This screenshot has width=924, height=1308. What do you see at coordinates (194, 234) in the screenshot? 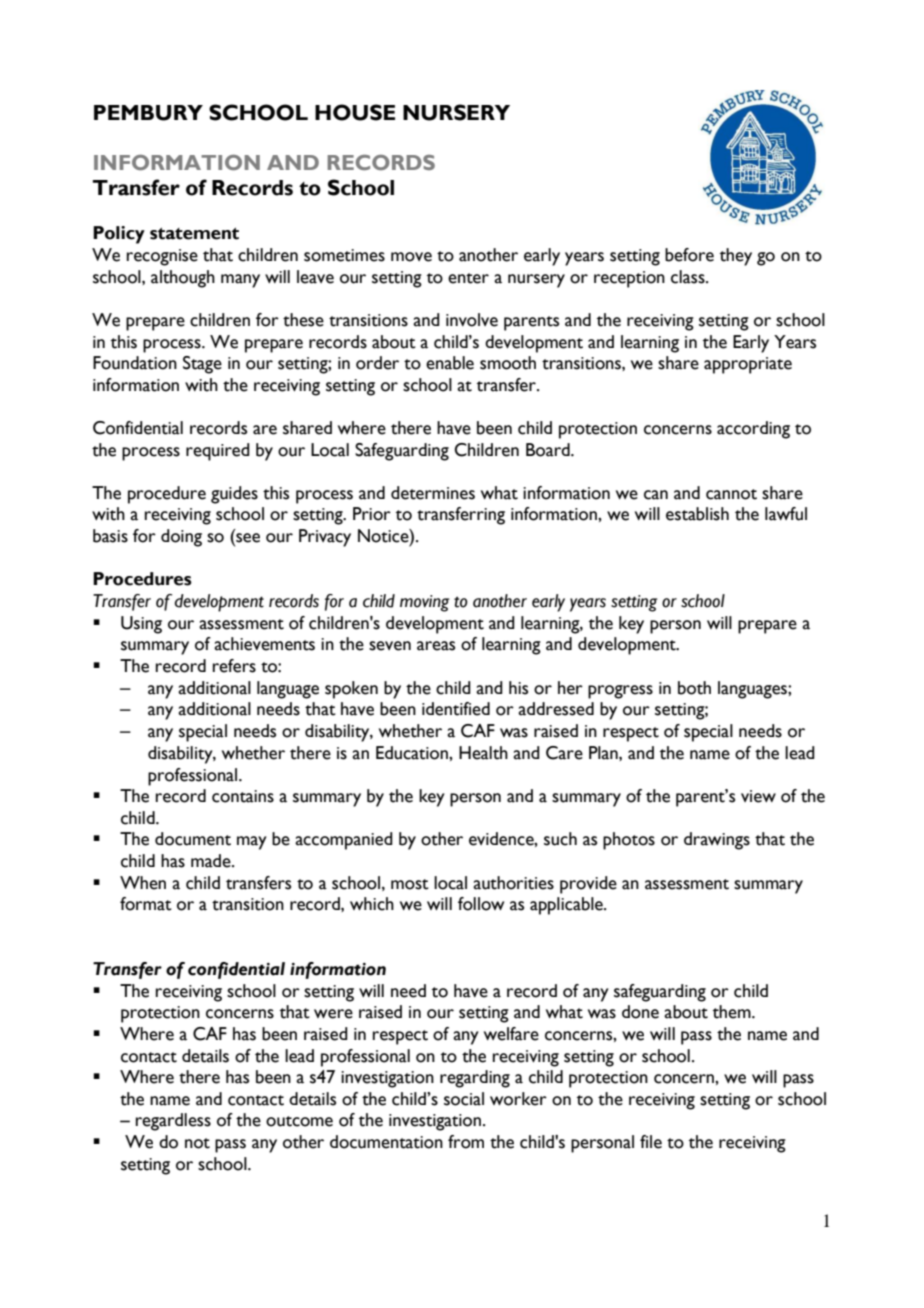
I see `statement` at bounding box center [194, 234].
